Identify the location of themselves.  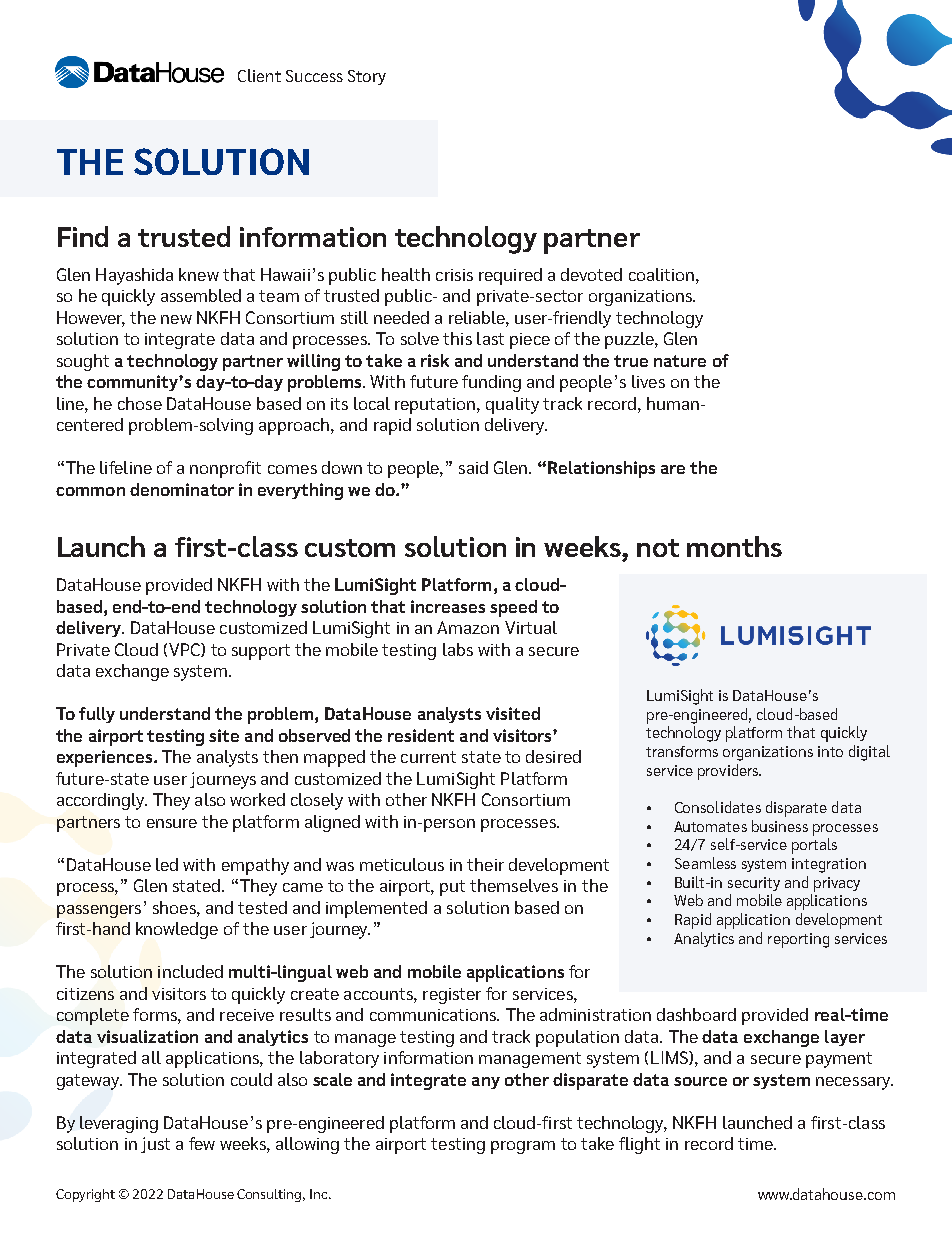
(514, 885).
